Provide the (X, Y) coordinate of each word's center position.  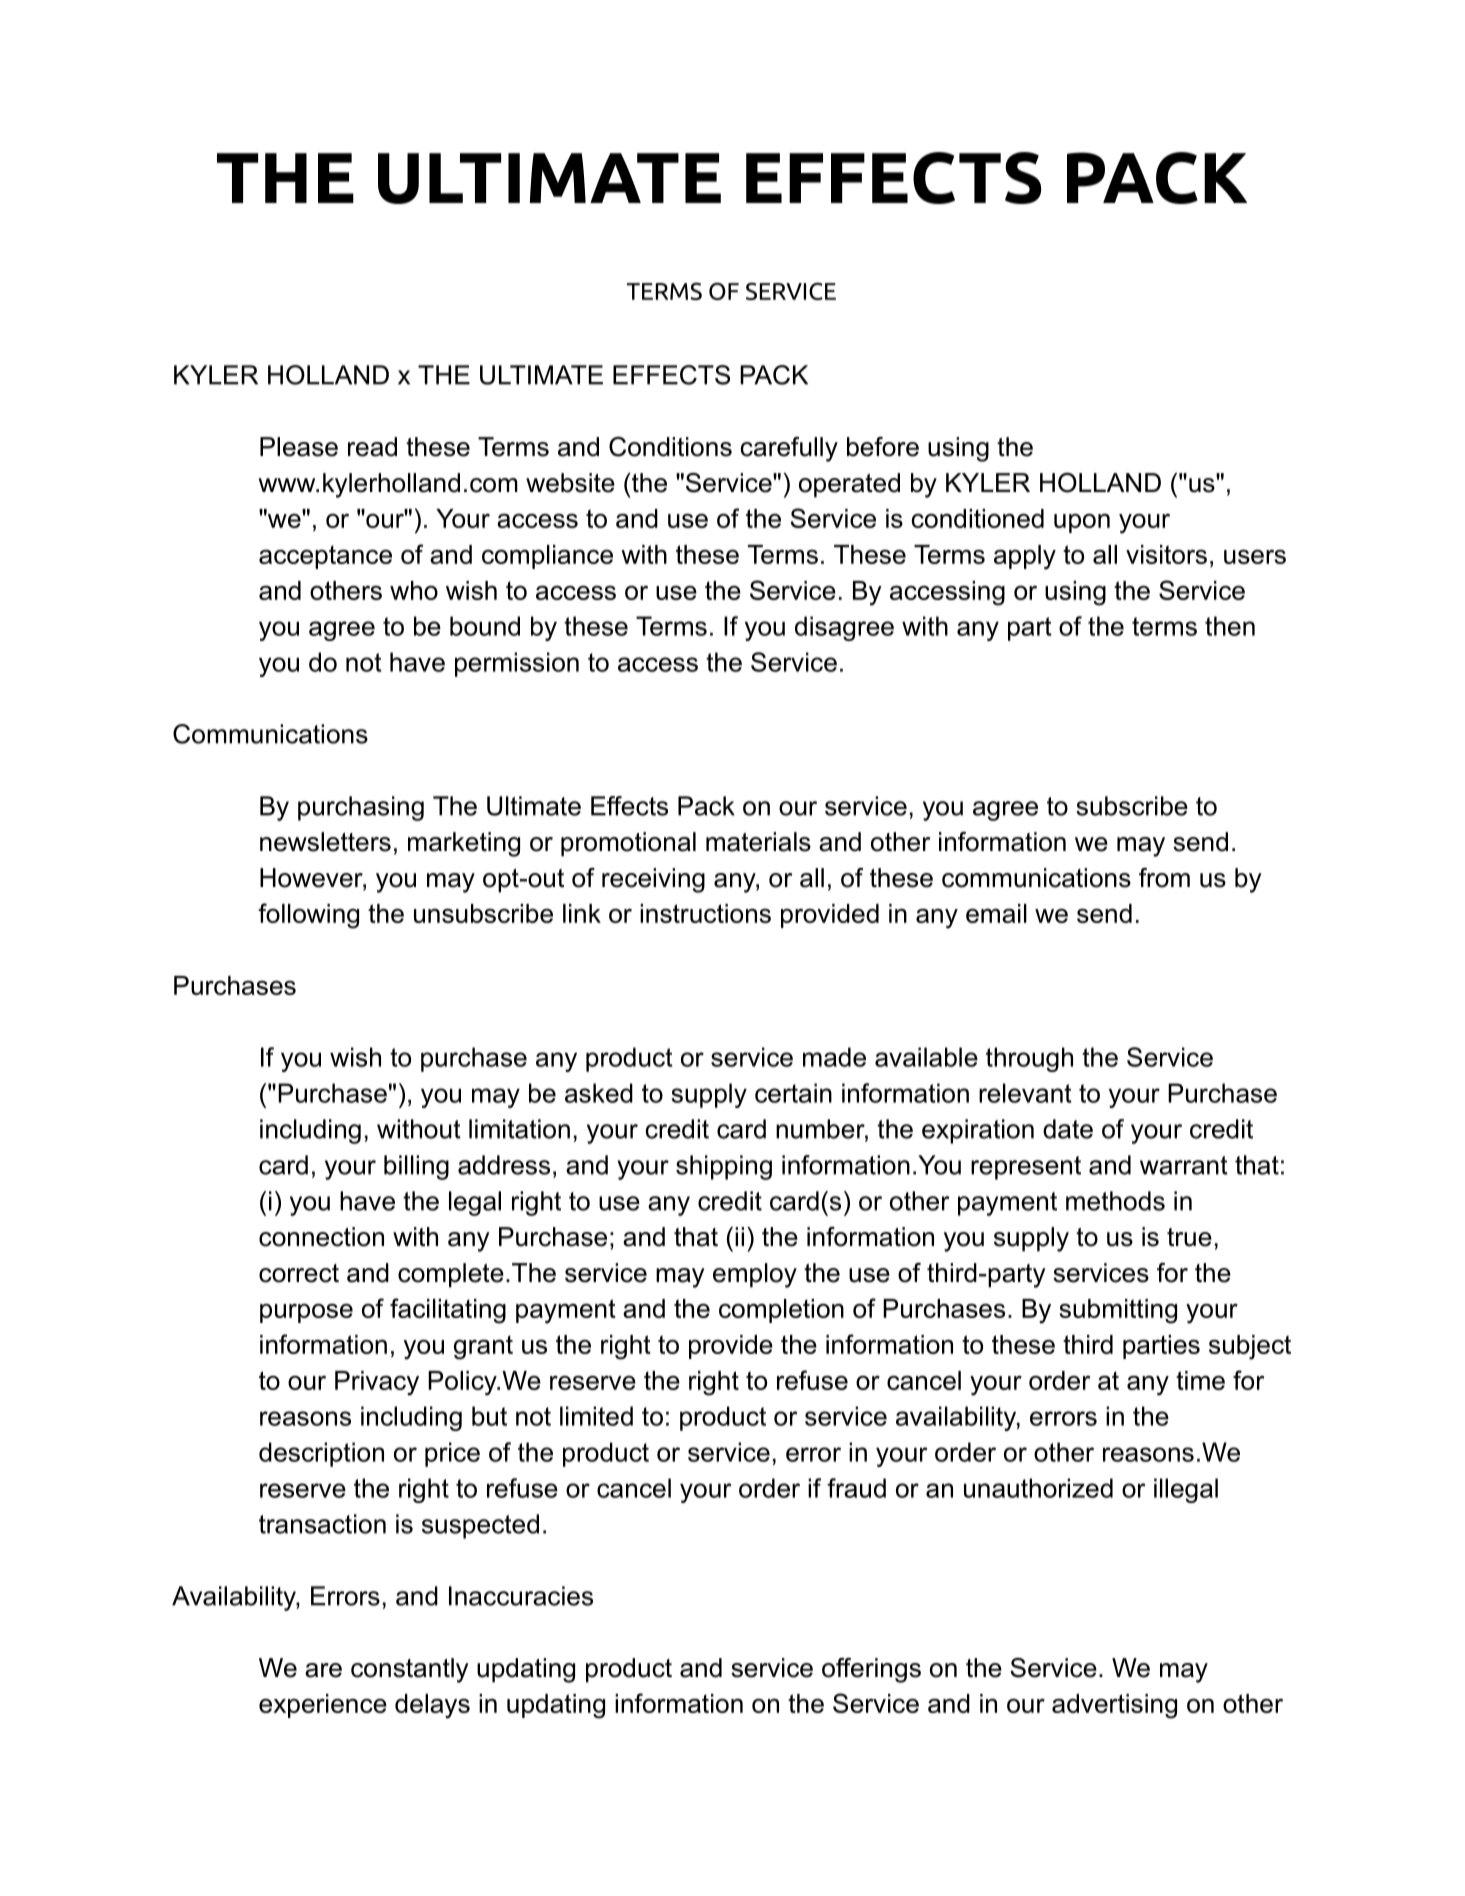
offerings (871, 1670)
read (372, 447)
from (1164, 878)
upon (1082, 523)
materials (758, 842)
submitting (1118, 1311)
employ (755, 1275)
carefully (789, 449)
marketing (464, 844)
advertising (1114, 1706)
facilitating (448, 1311)
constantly (410, 1670)
